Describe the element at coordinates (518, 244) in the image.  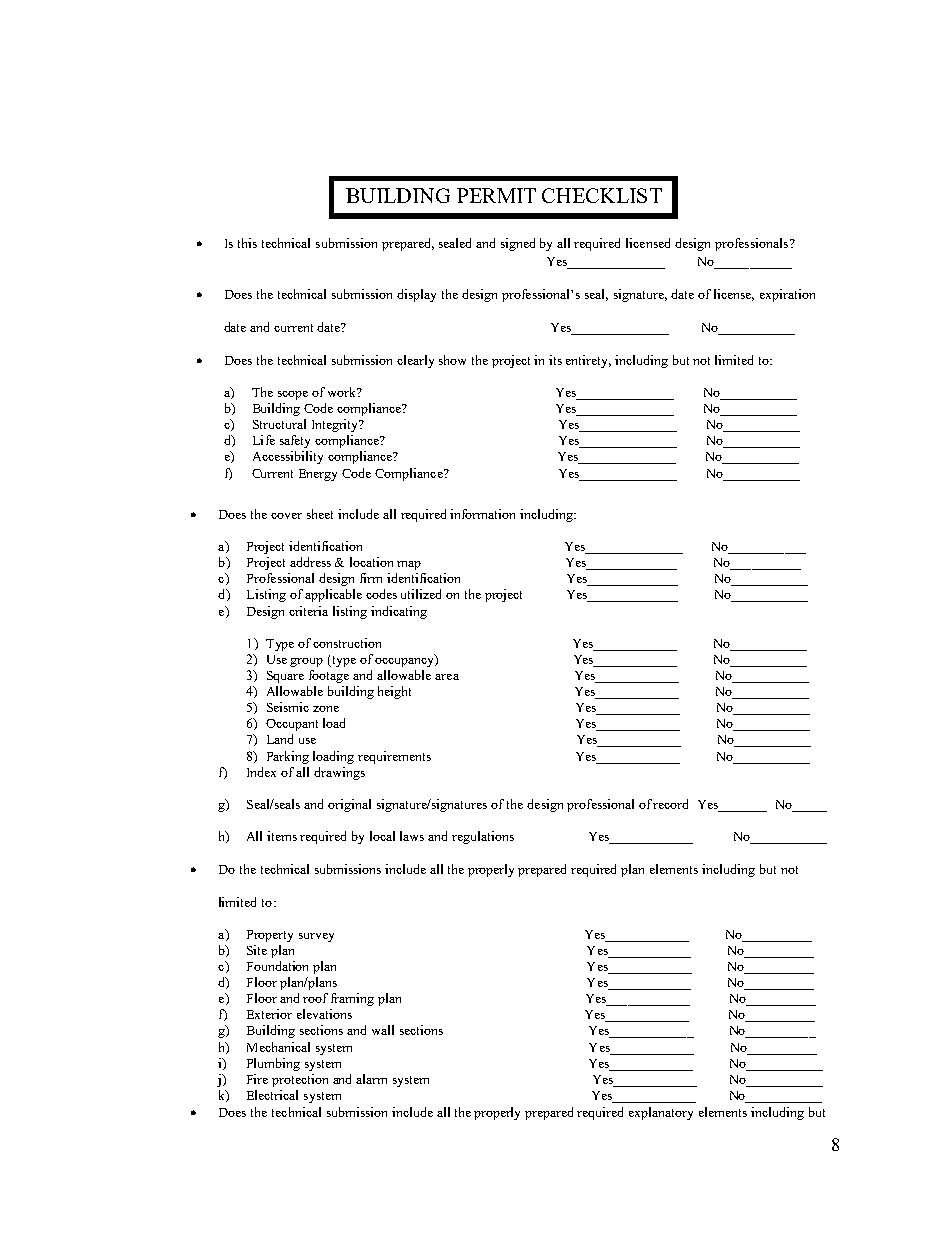
I see `signed` at that location.
